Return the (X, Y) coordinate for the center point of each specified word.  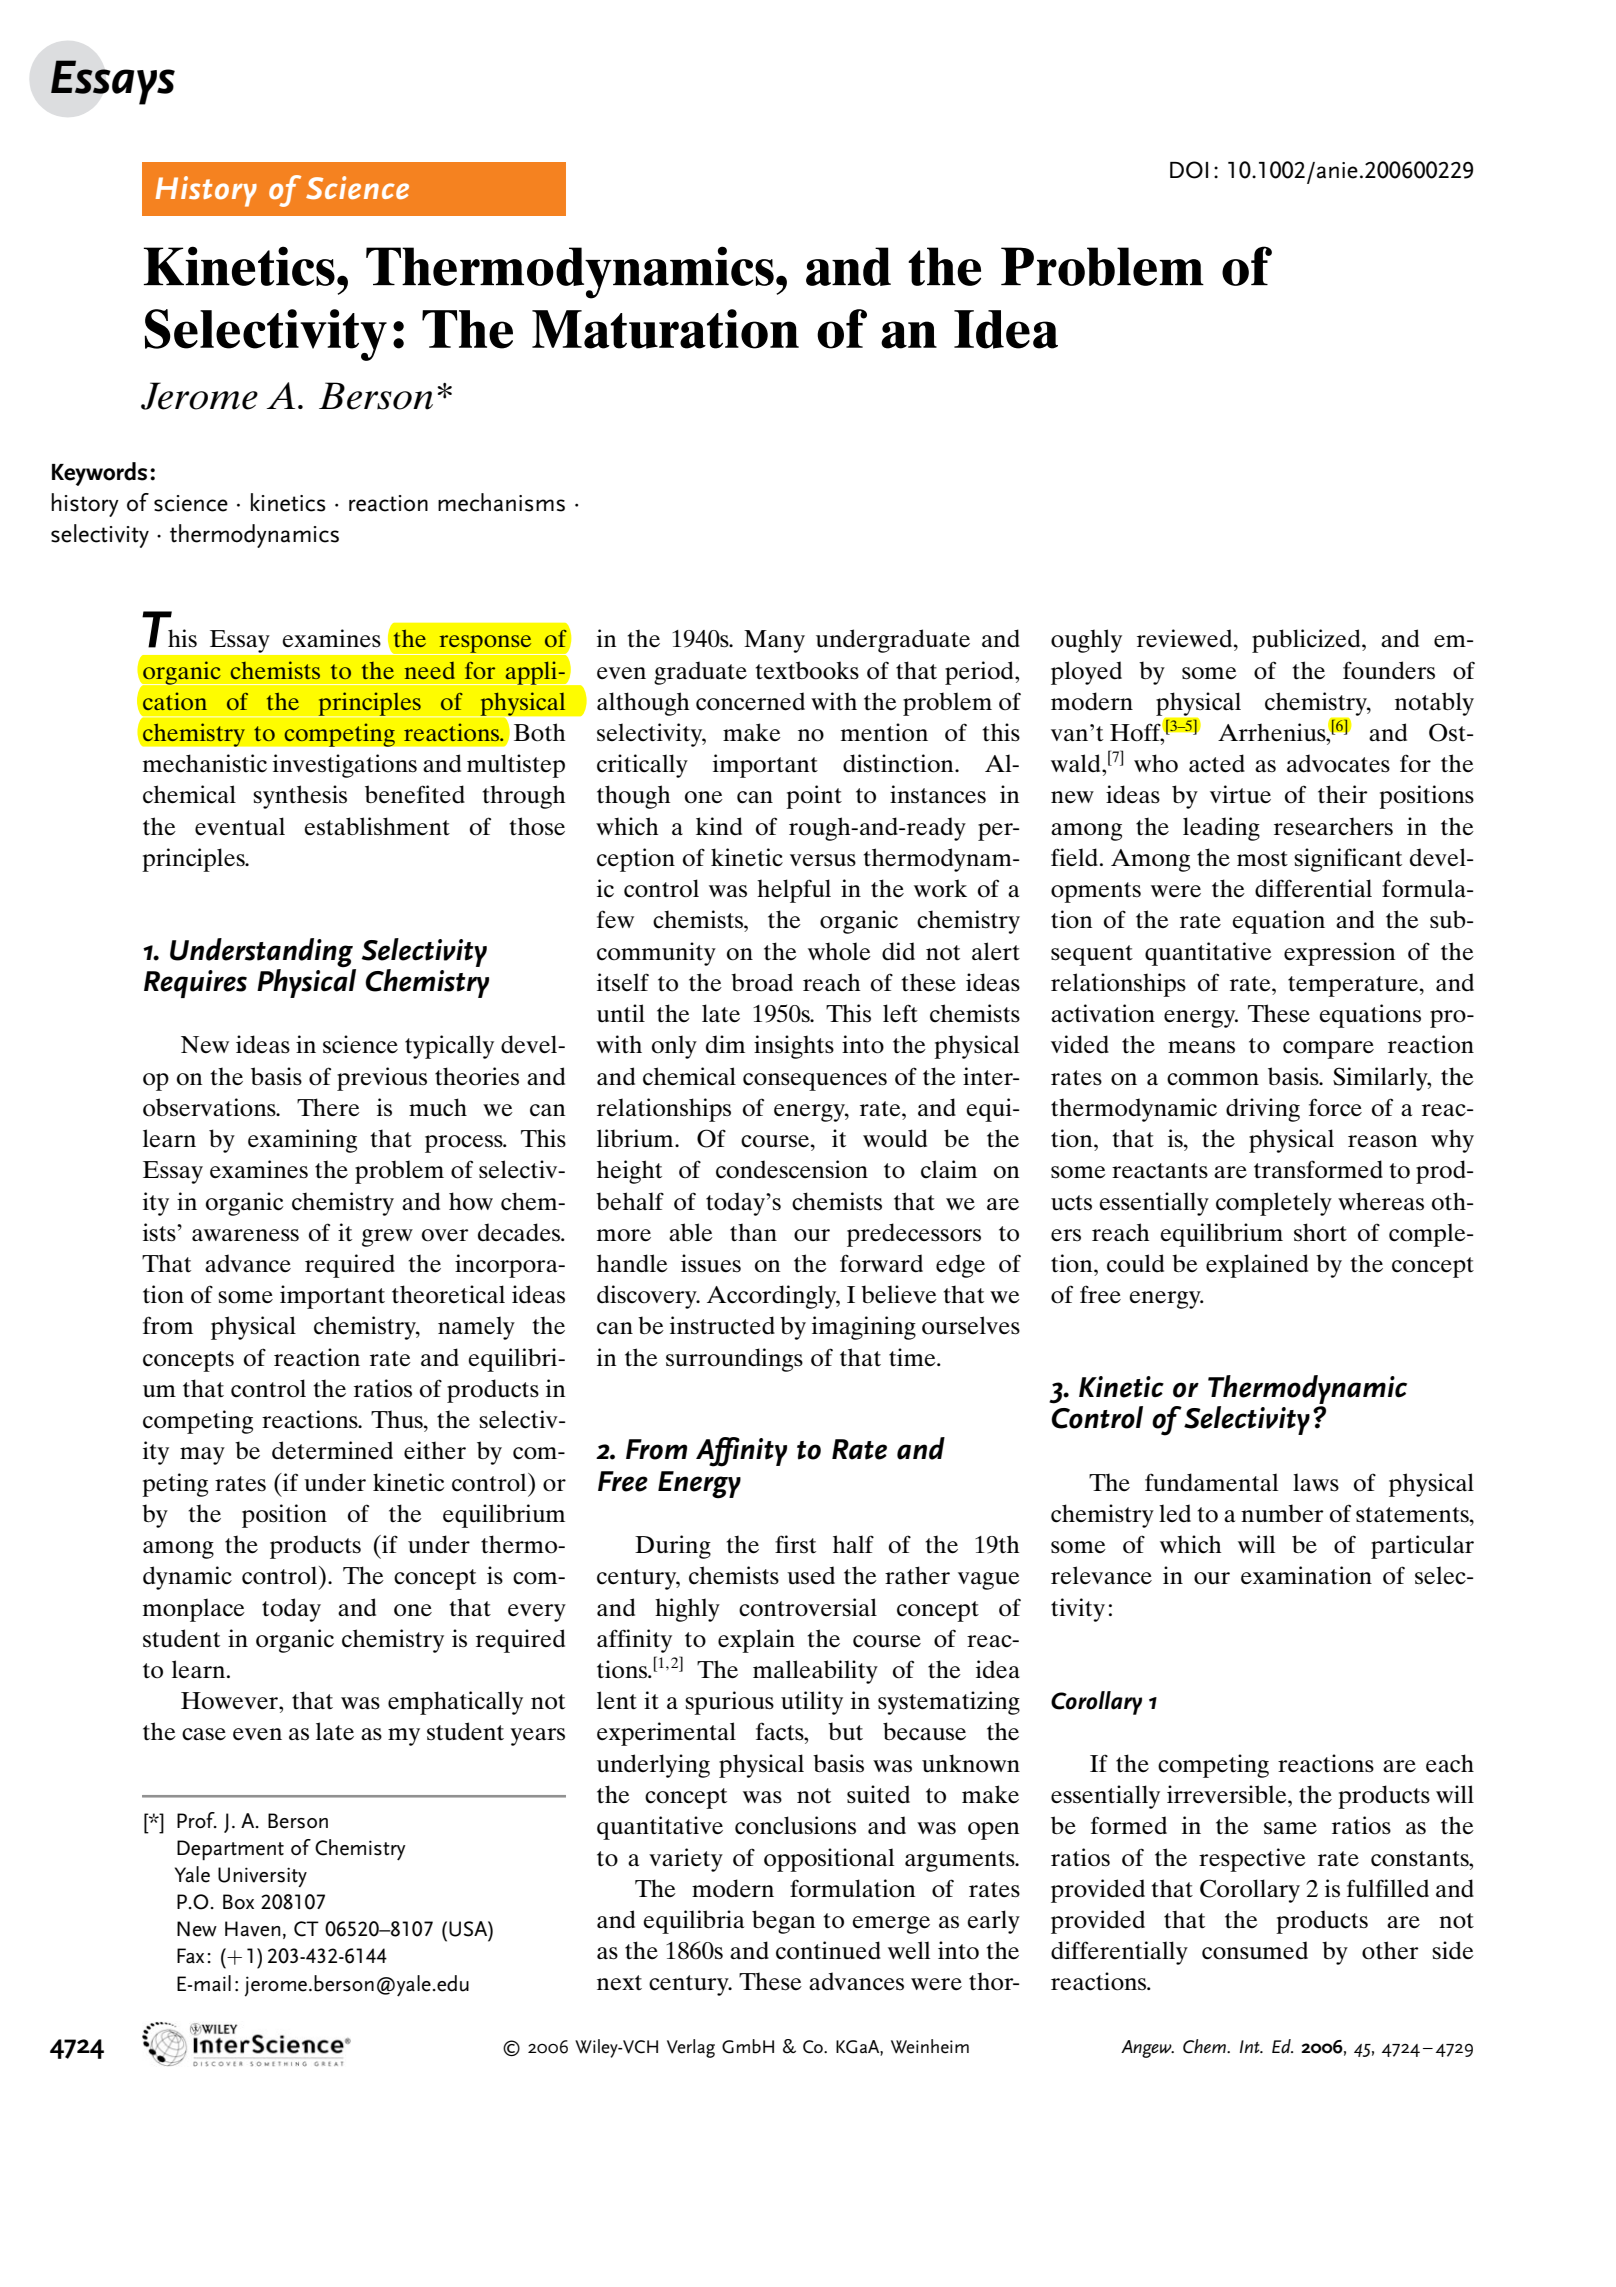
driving (1263, 1110)
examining (302, 1141)
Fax (190, 1956)
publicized (1307, 641)
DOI (1189, 170)
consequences (815, 1082)
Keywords (99, 474)
